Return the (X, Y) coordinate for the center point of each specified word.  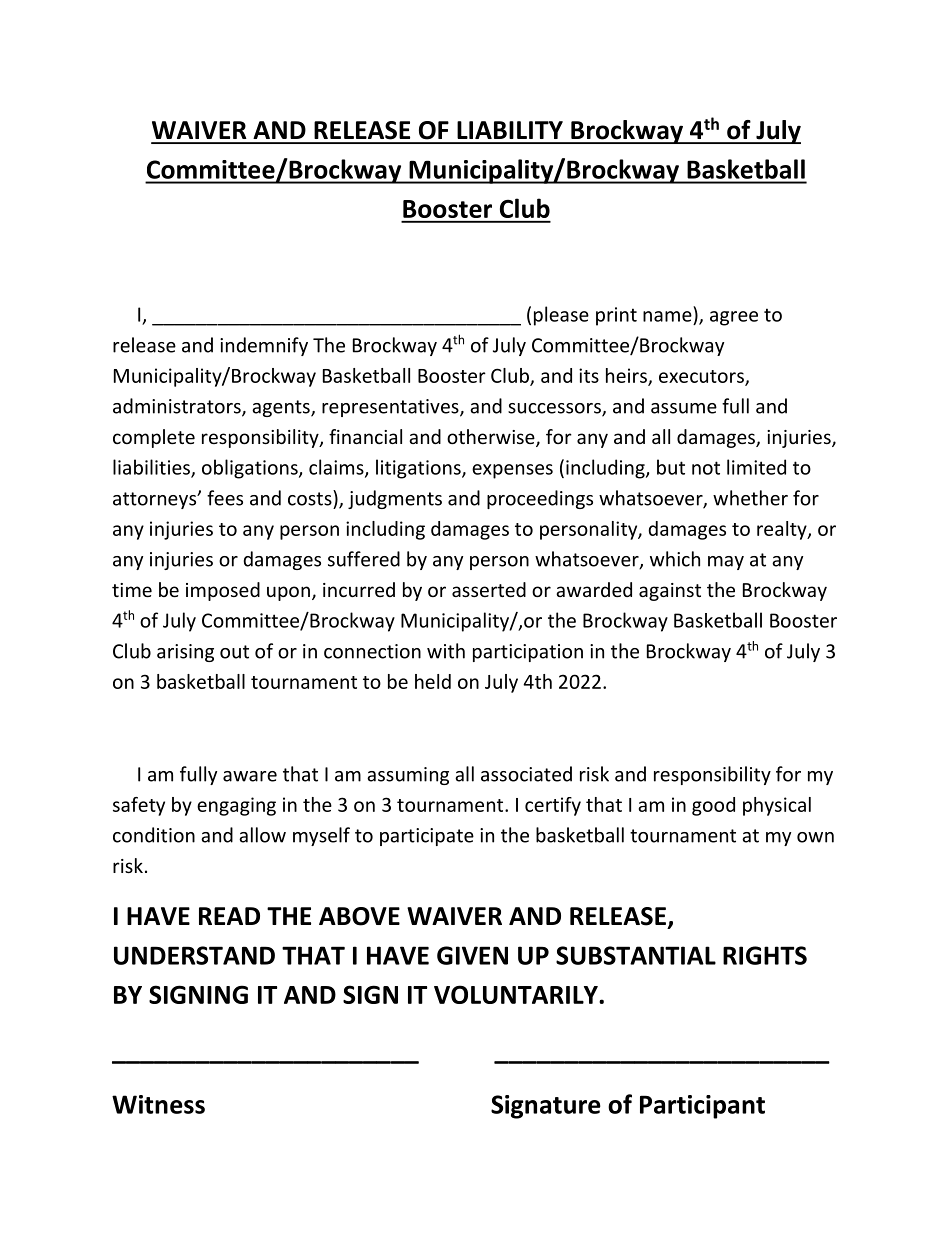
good (713, 806)
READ (229, 916)
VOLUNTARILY (517, 994)
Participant (702, 1107)
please (561, 316)
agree (734, 318)
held (433, 681)
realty (783, 530)
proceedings (540, 499)
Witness (158, 1104)
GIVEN (472, 955)
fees (225, 498)
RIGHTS (765, 955)
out (234, 652)
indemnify (264, 346)
